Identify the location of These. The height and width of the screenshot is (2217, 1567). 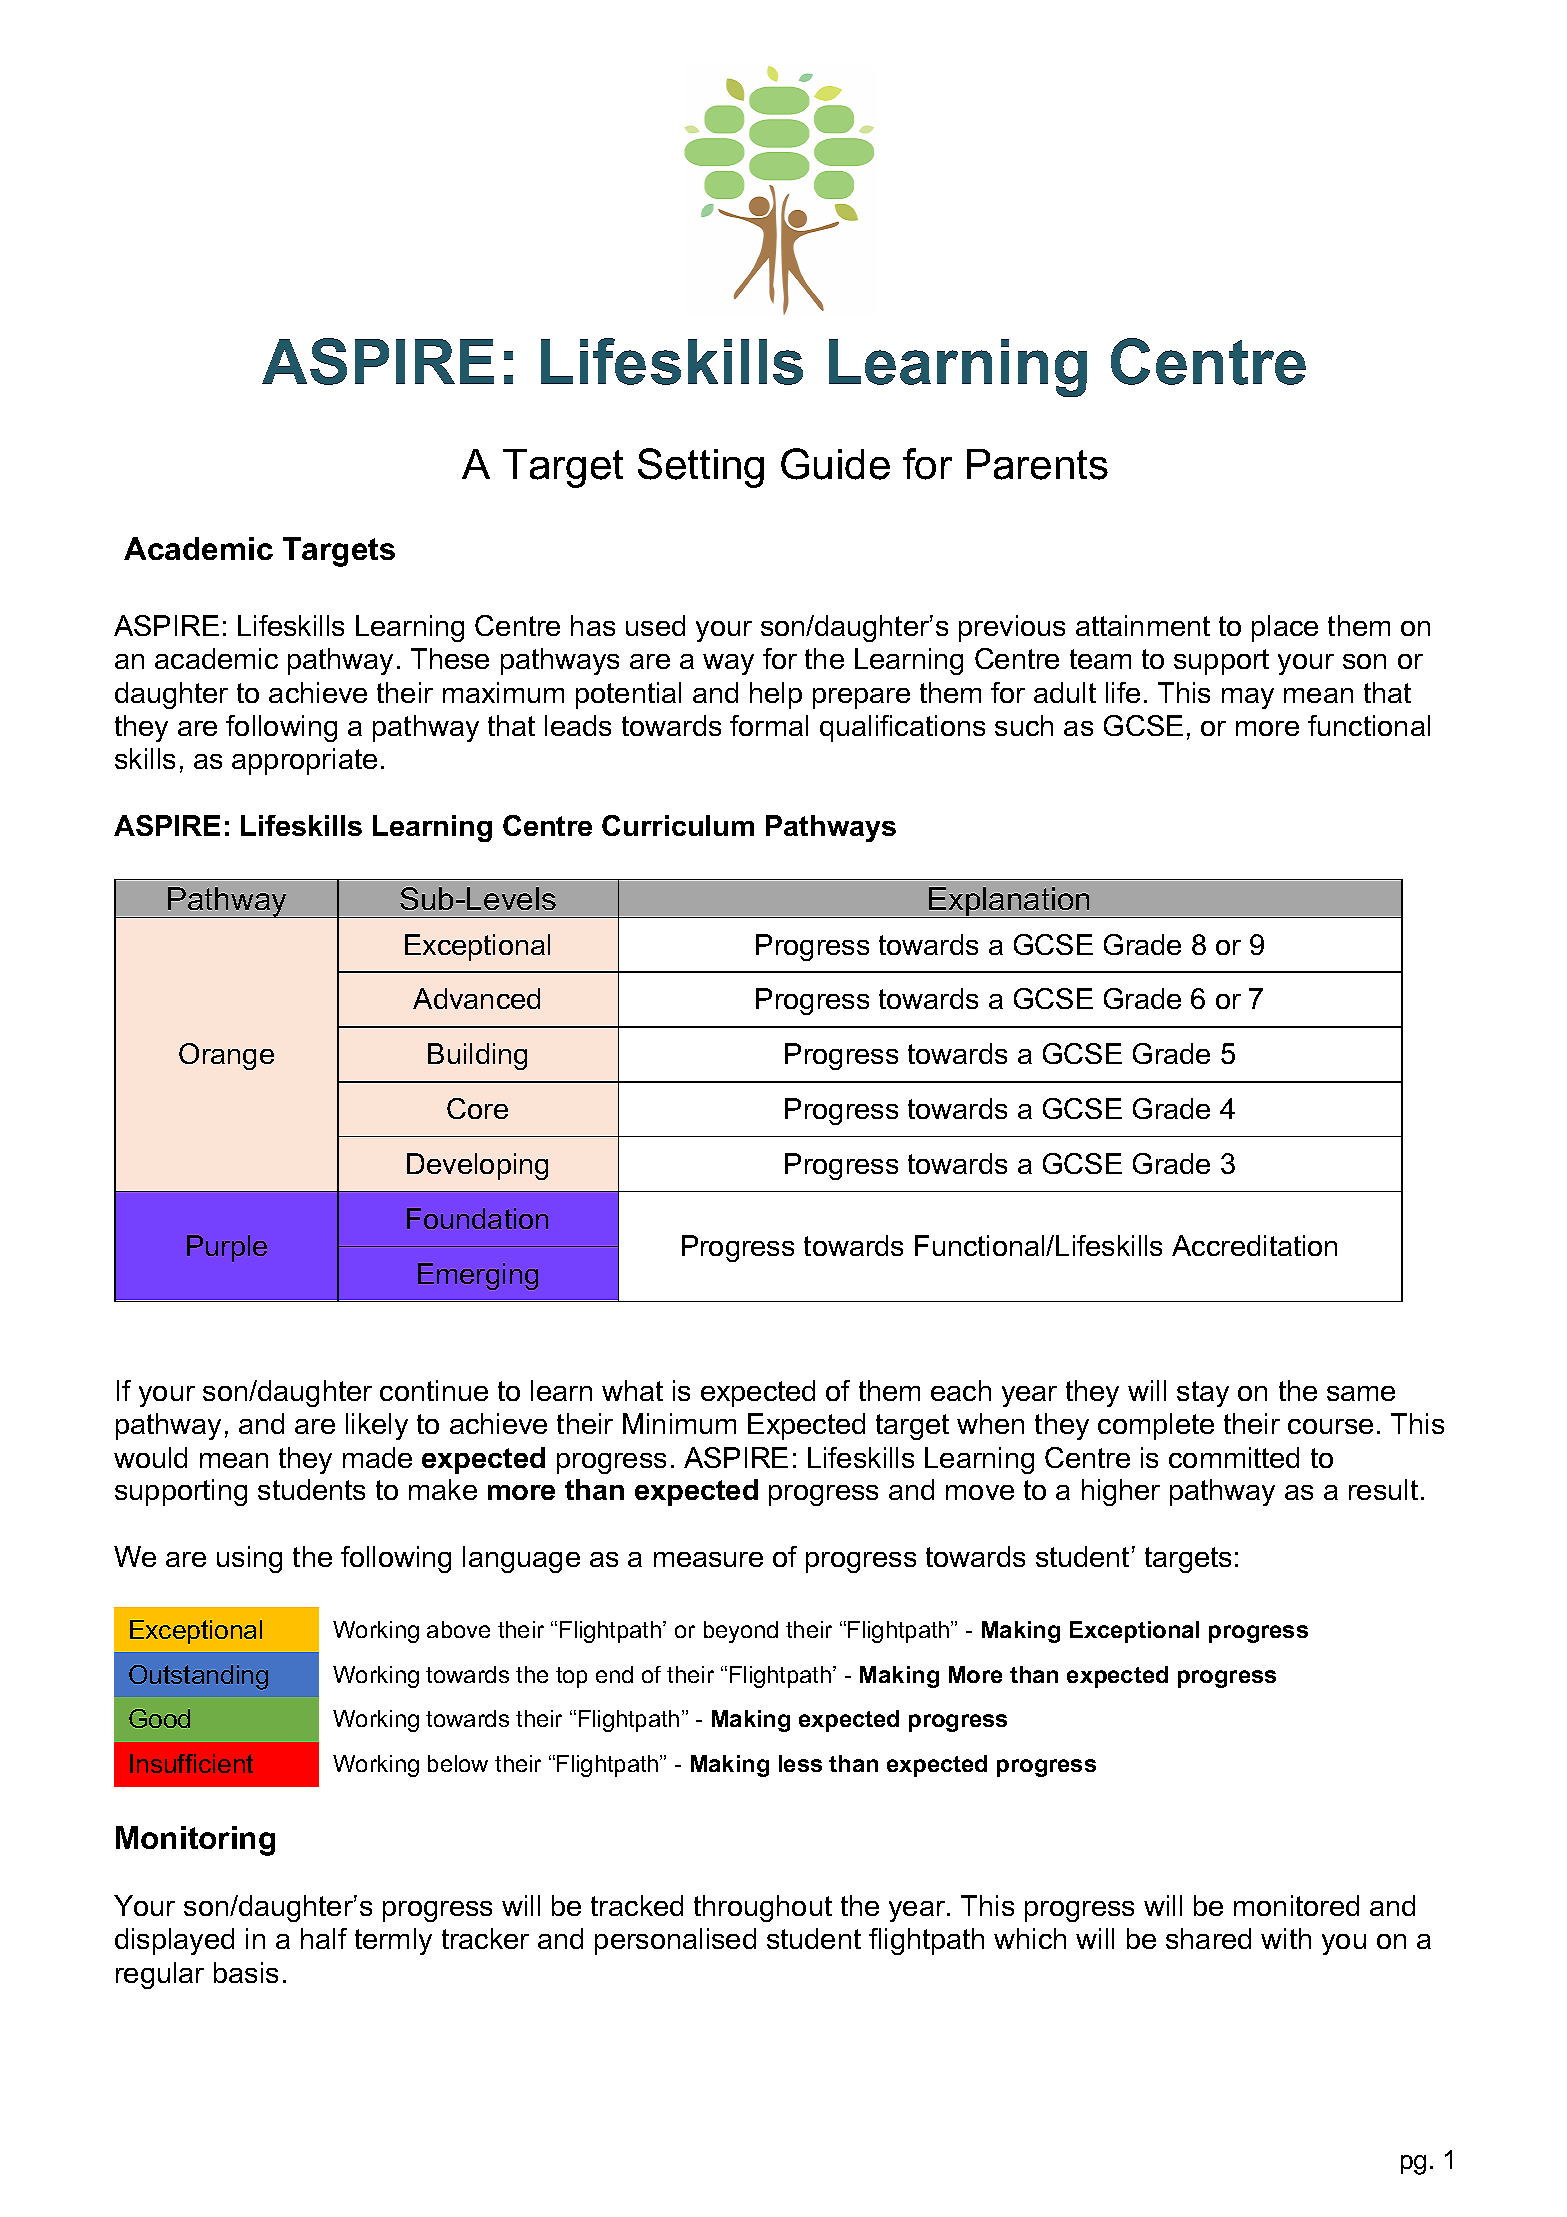
(450, 658).
